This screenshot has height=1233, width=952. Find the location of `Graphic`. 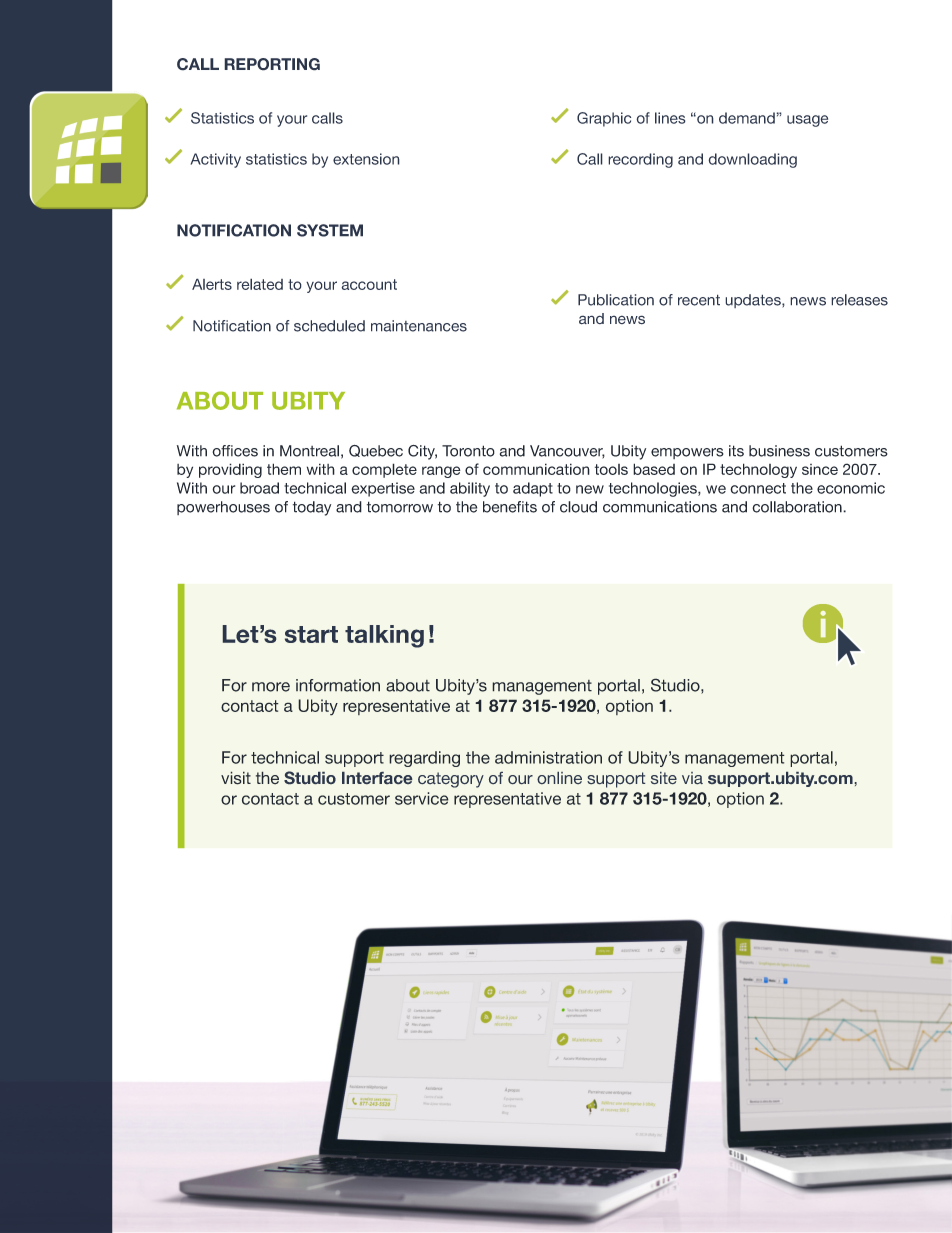

Graphic is located at coordinates (604, 119).
